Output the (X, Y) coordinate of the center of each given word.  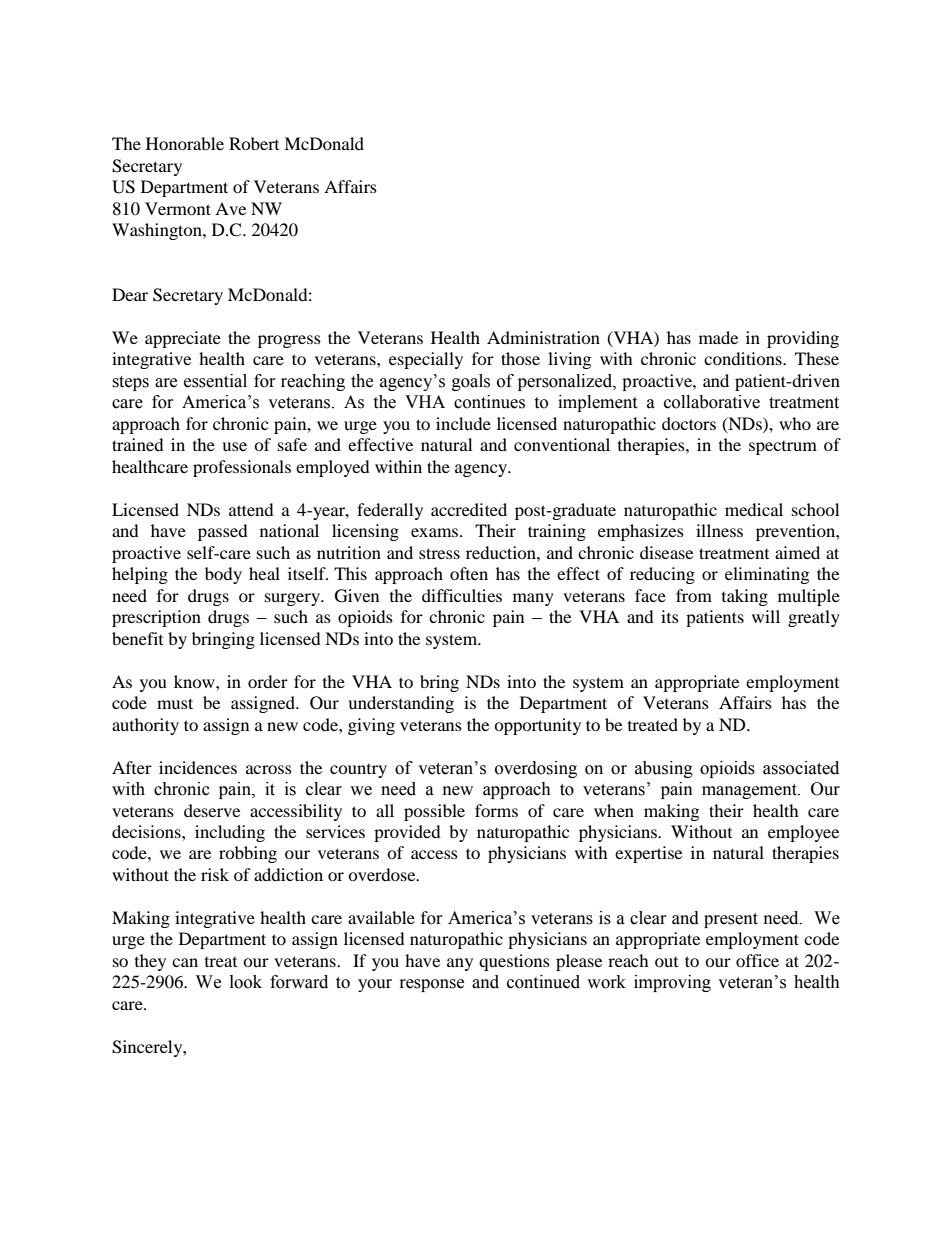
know (195, 681)
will (766, 616)
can (185, 962)
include (463, 423)
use (234, 446)
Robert (254, 143)
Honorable (185, 143)
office (757, 960)
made (718, 337)
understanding (401, 704)
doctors (689, 423)
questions (514, 962)
